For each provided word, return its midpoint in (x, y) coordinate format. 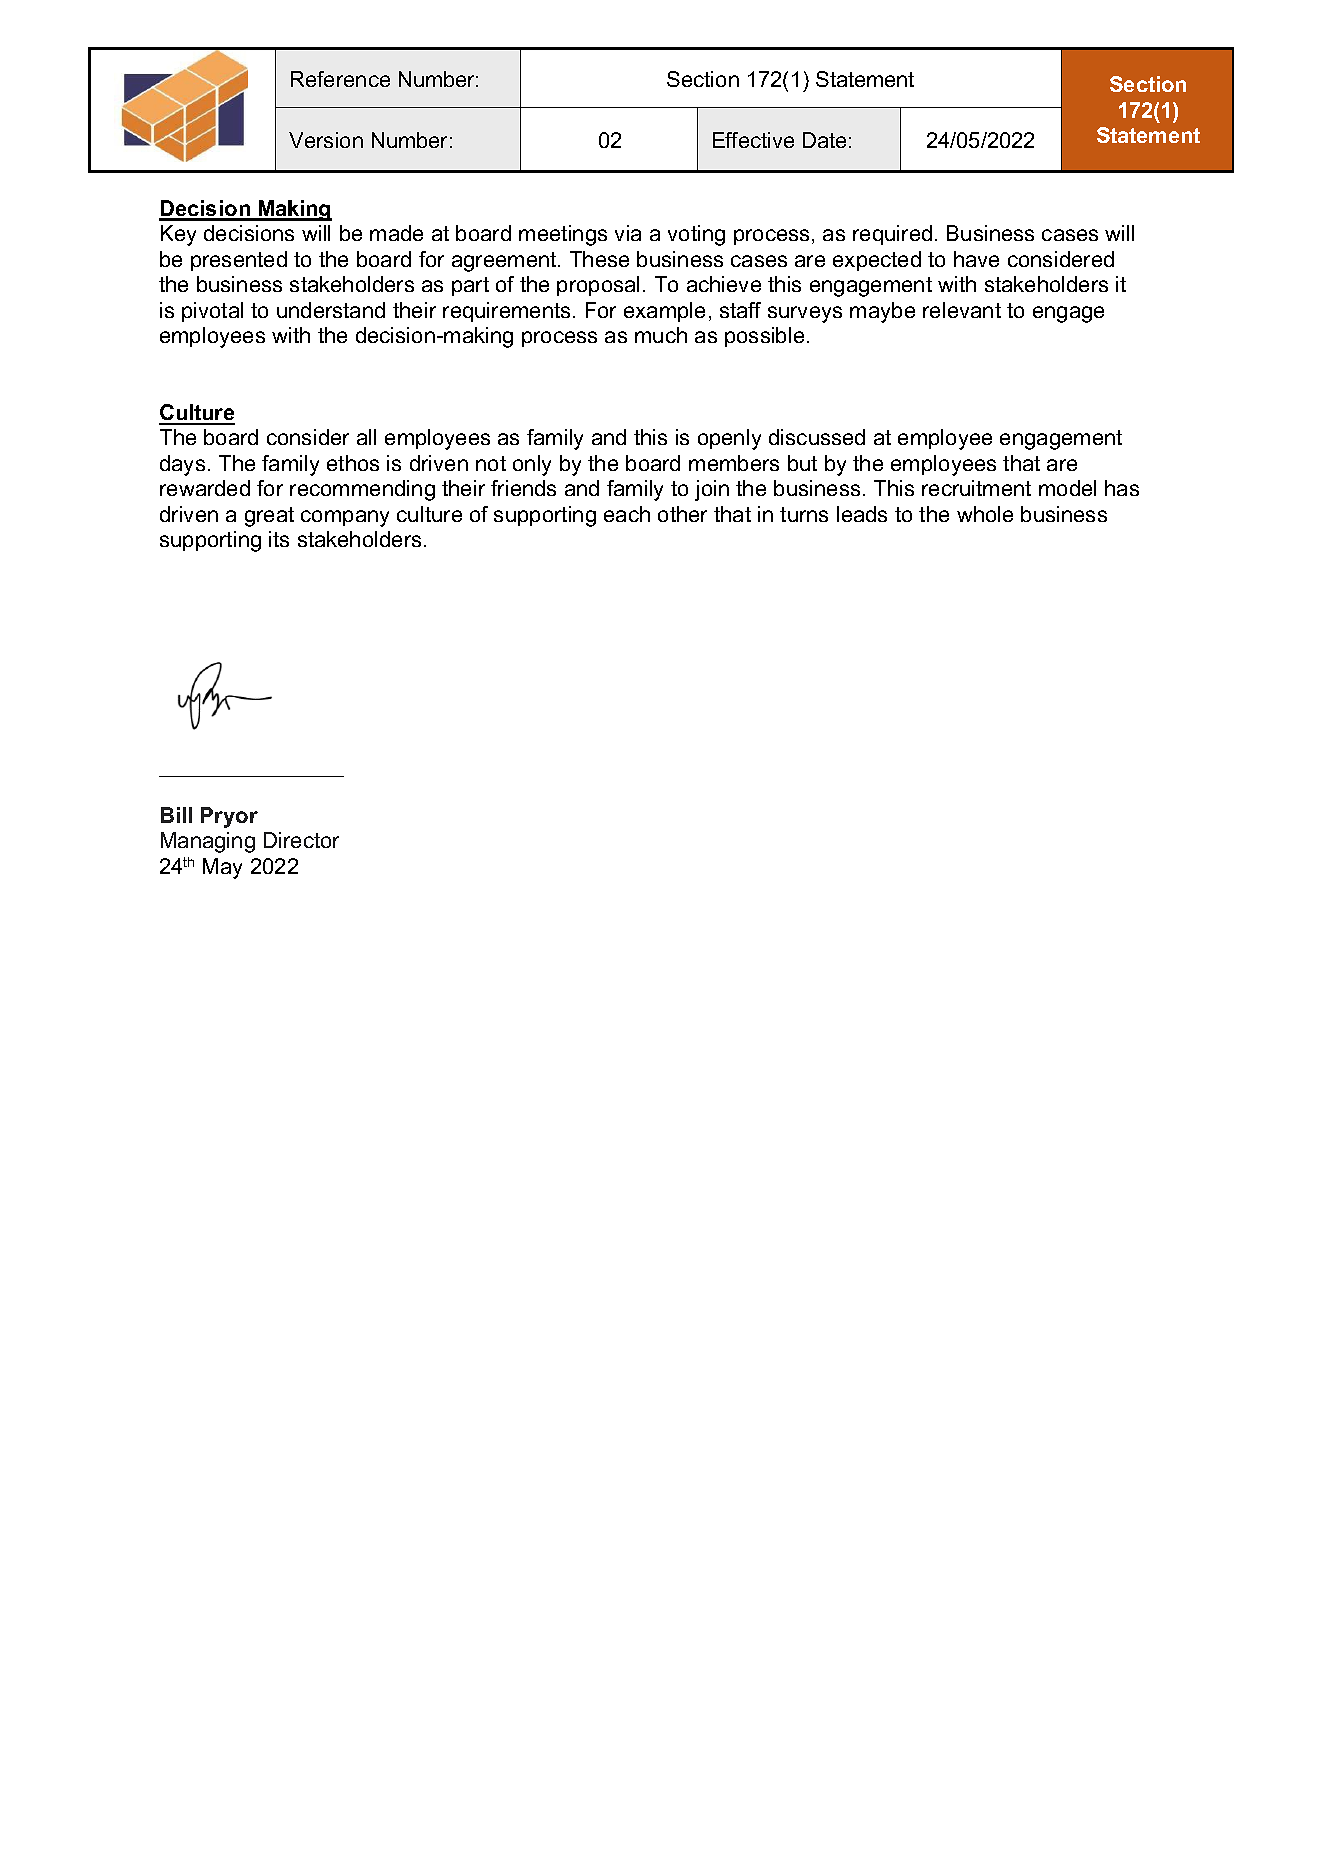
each (627, 514)
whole (985, 514)
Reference (340, 79)
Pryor (229, 817)
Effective (753, 140)
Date (824, 140)
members (734, 463)
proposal (598, 286)
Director (301, 840)
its (279, 539)
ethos (353, 463)
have (976, 259)
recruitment (976, 488)
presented (239, 261)
